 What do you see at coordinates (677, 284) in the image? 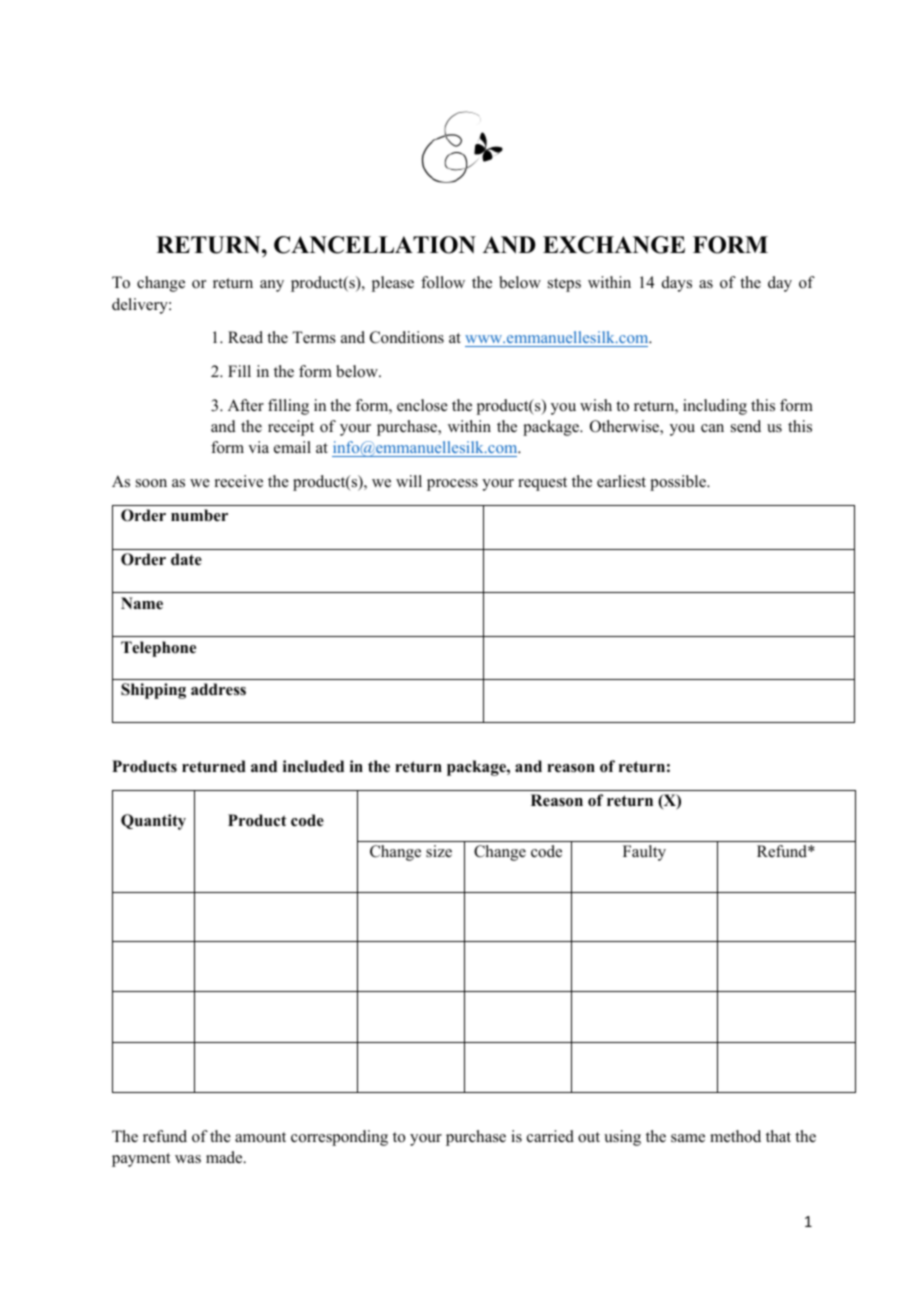
I see `days` at bounding box center [677, 284].
